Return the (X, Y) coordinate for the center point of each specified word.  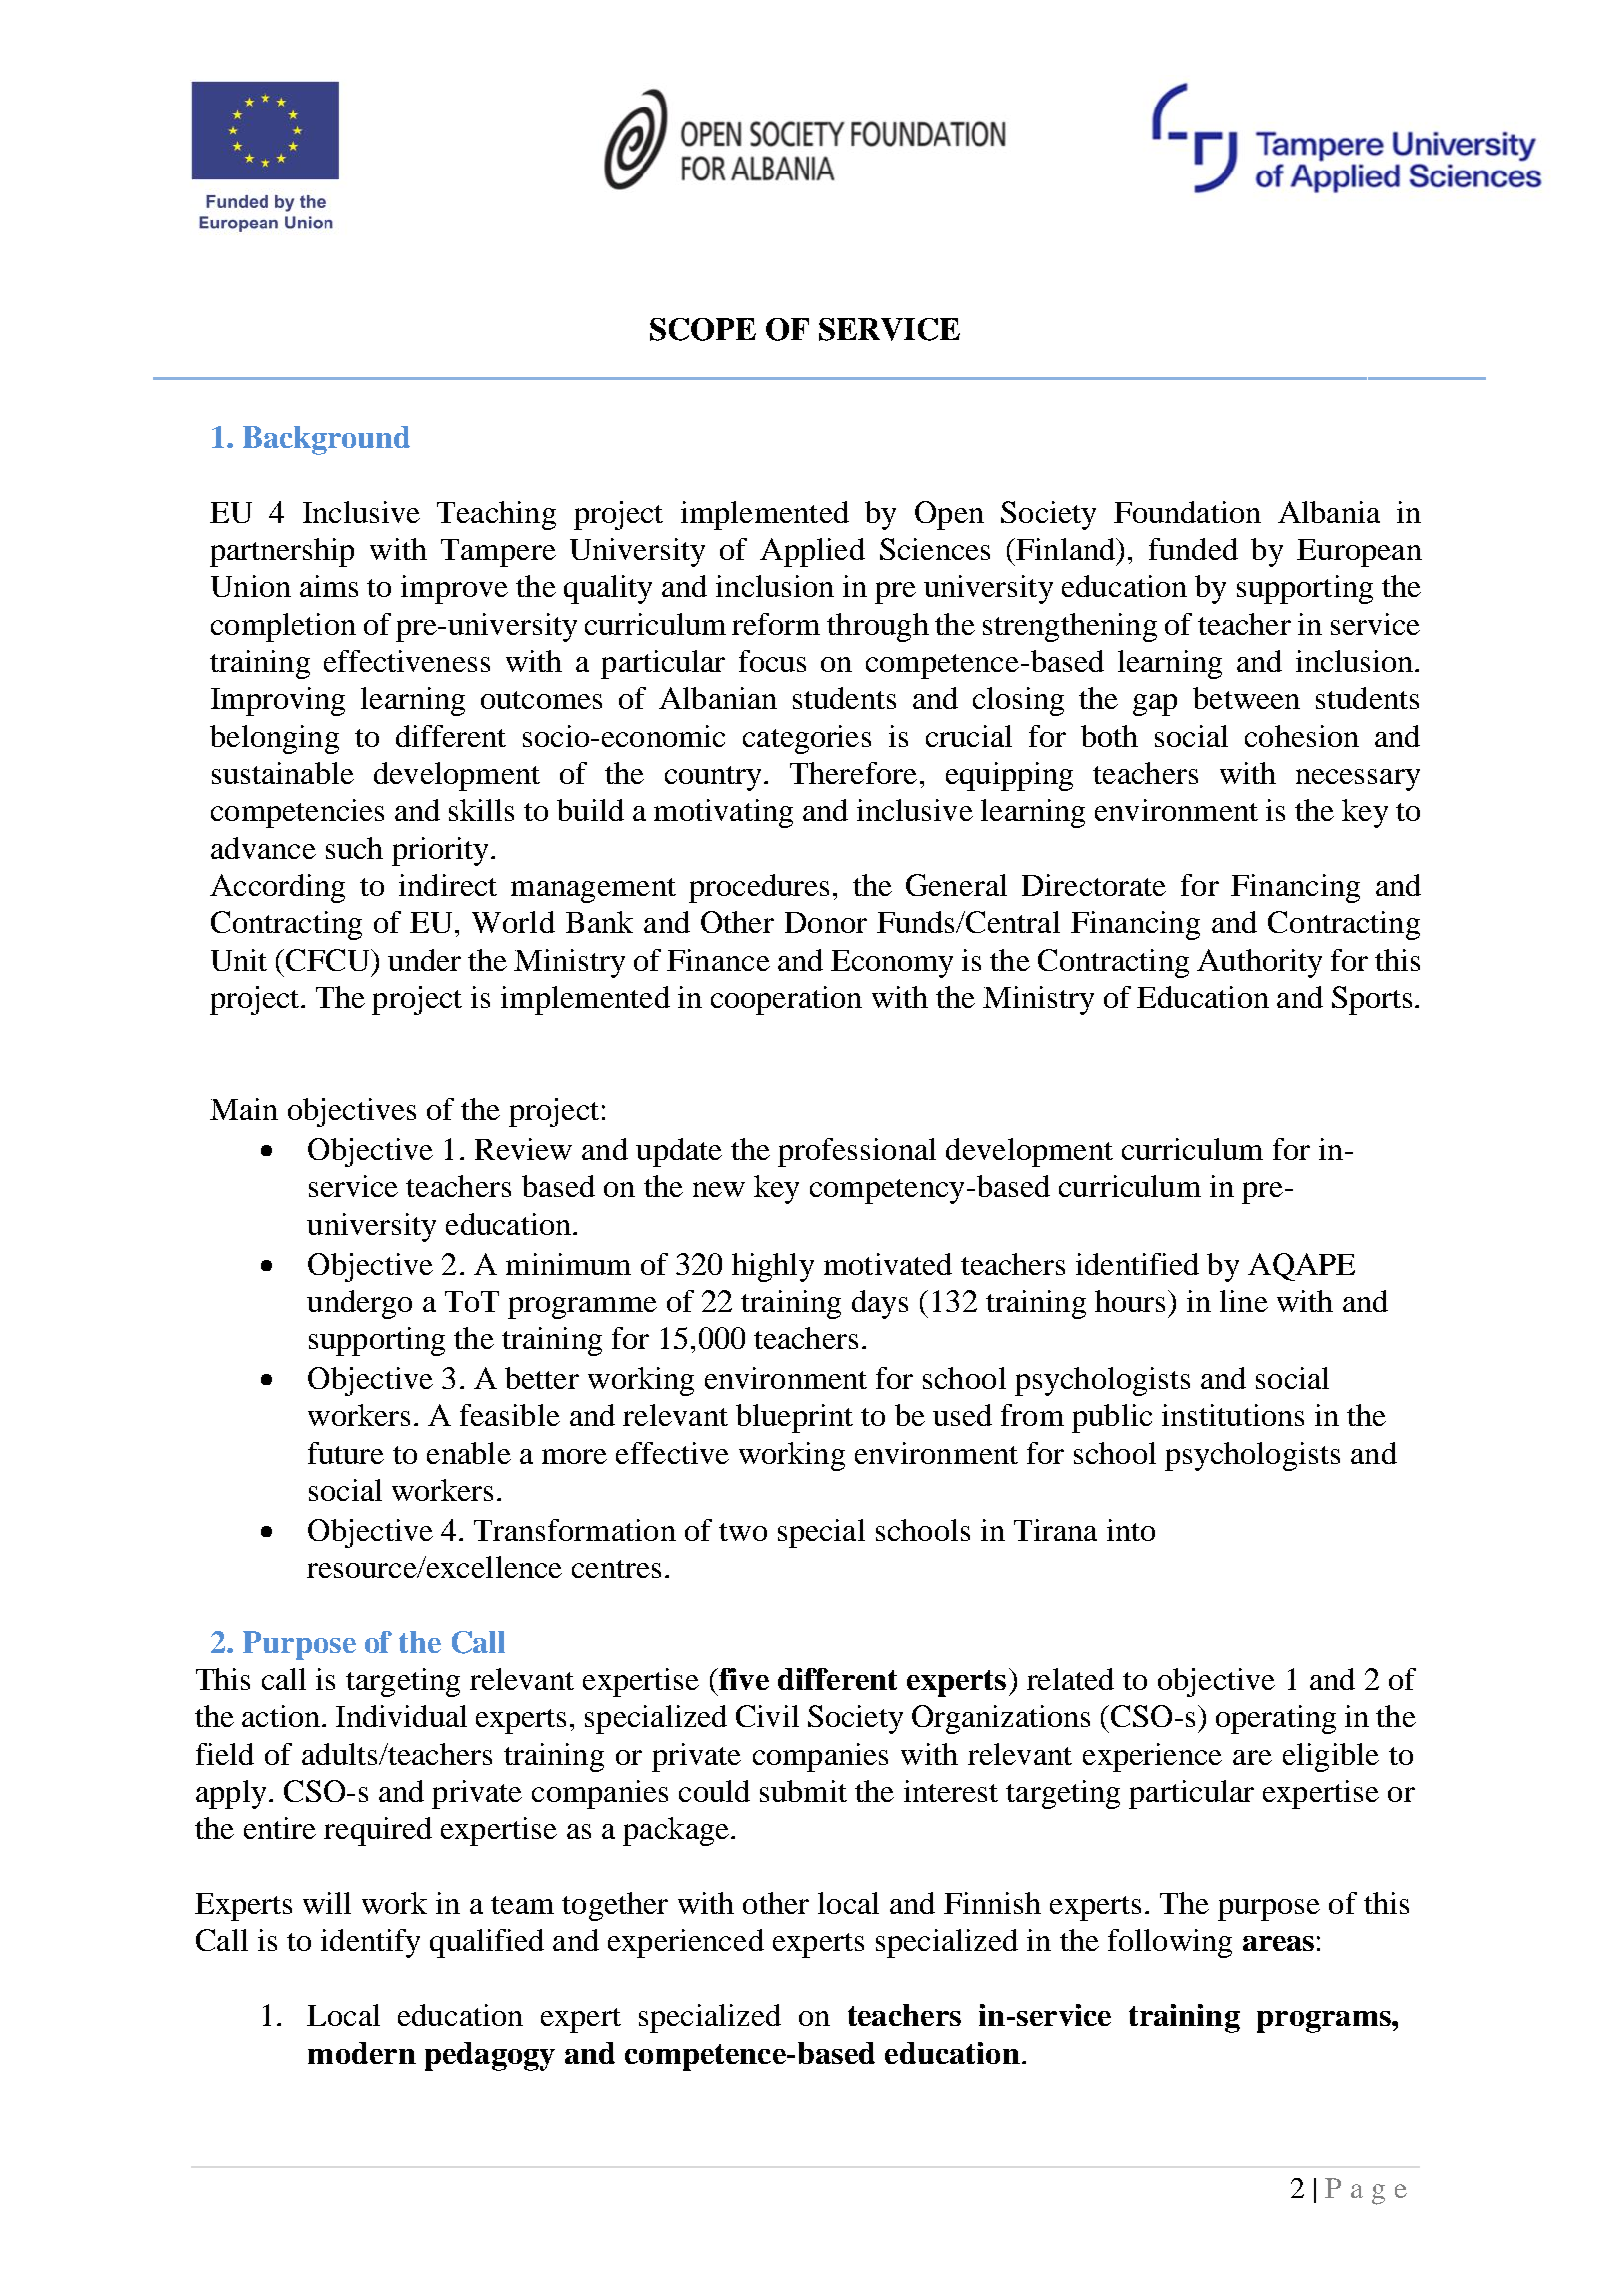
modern (362, 2053)
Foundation (1187, 512)
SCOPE (703, 329)
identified (1137, 1264)
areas (1278, 1943)
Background (326, 440)
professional (857, 1152)
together (615, 1906)
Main (244, 1109)
